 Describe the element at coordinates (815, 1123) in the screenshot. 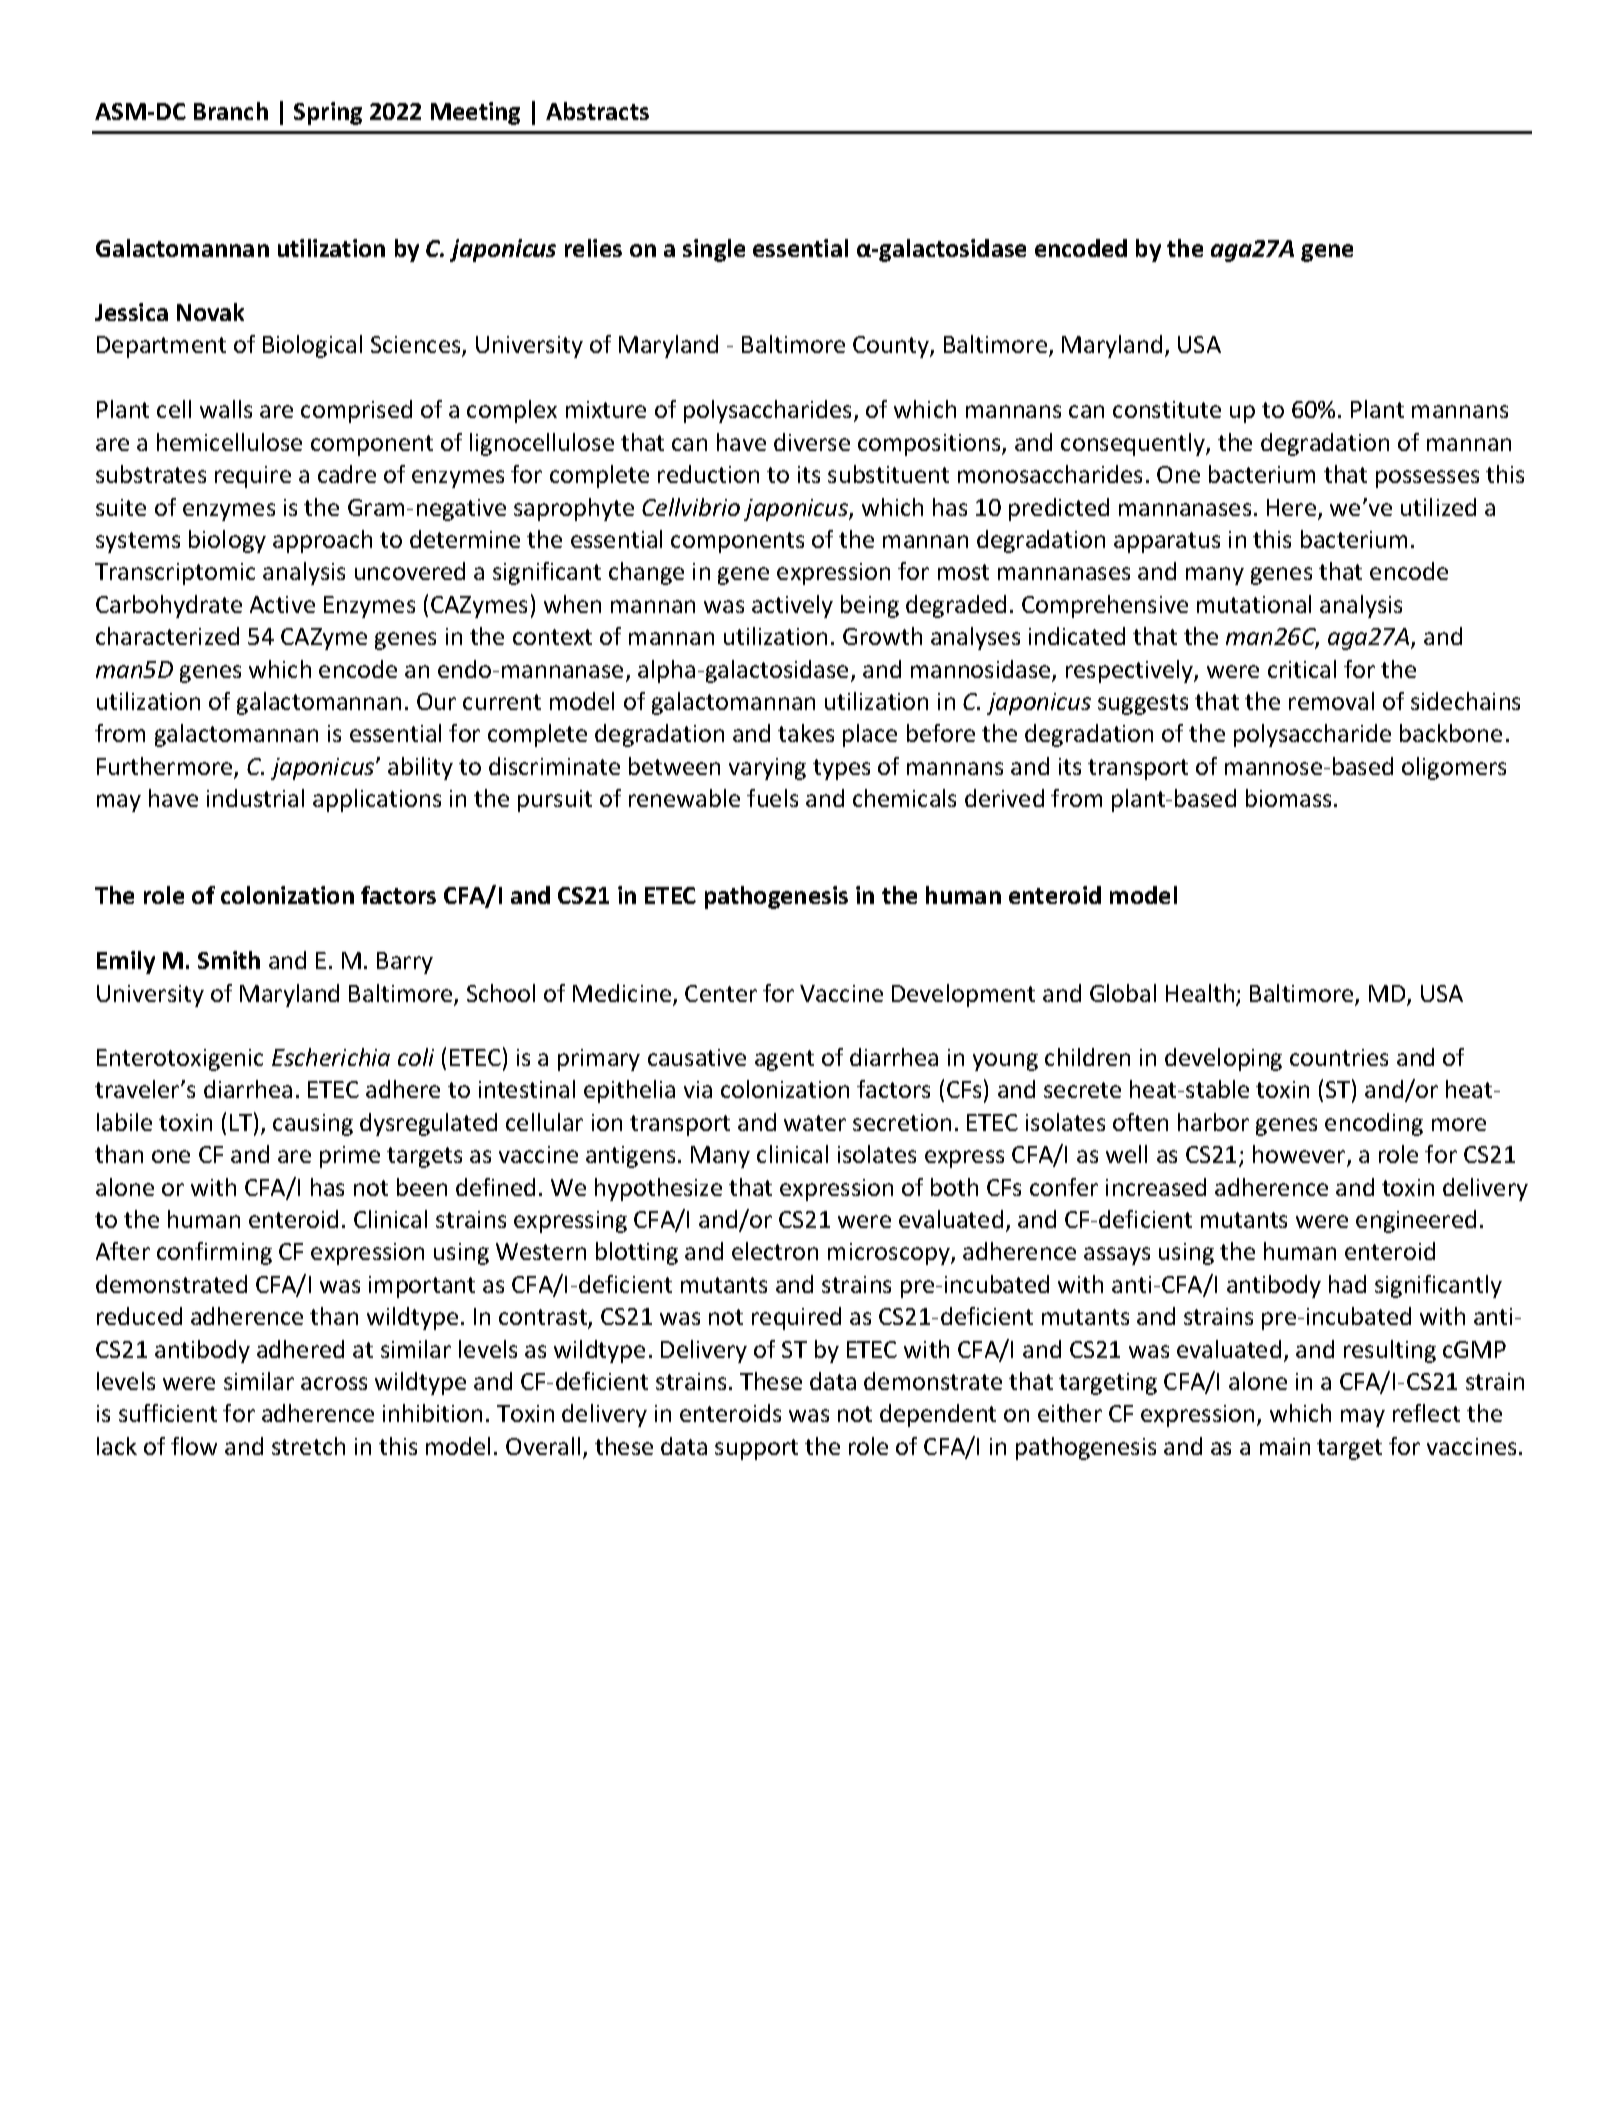

I see `water` at that location.
